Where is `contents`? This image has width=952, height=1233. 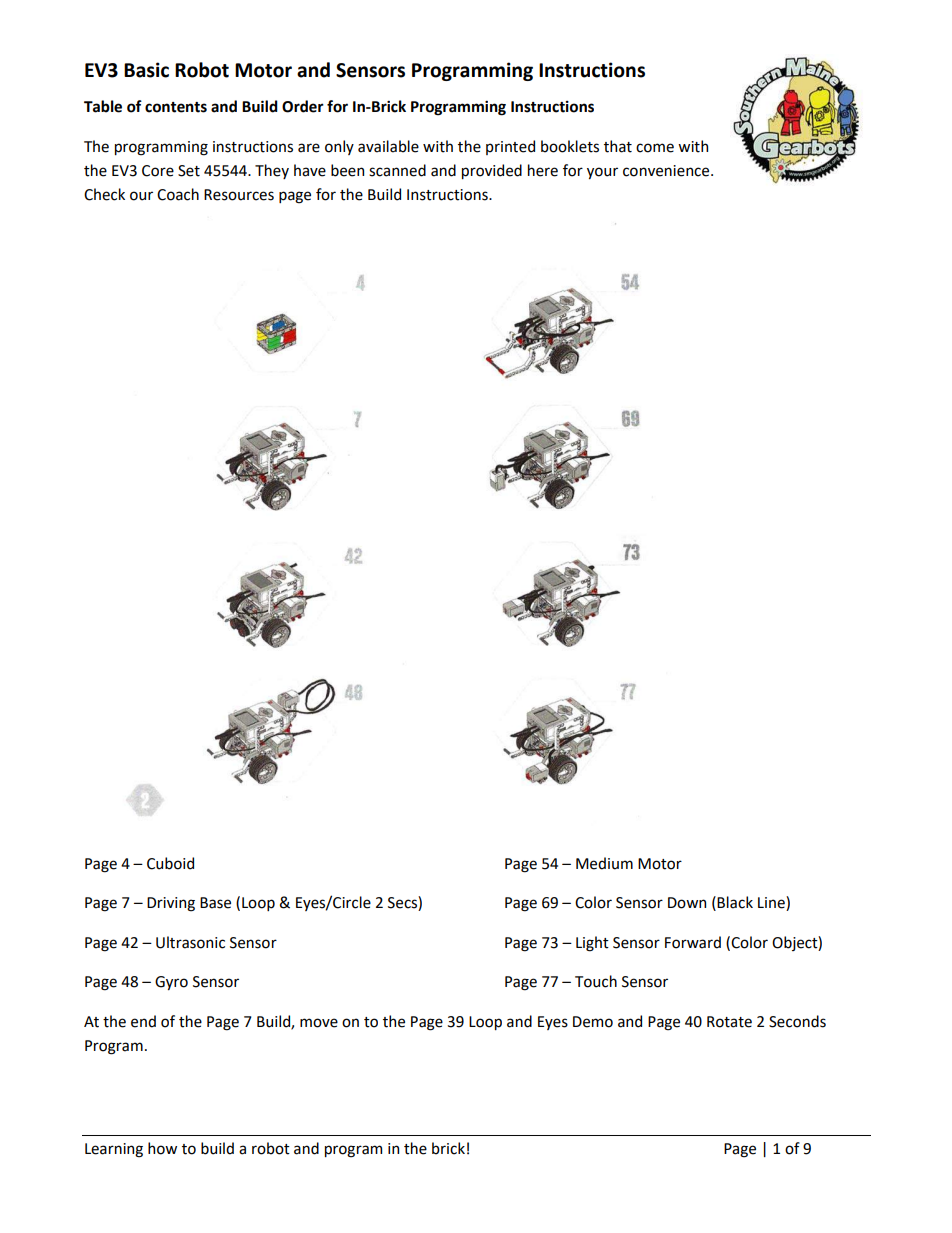
contents is located at coordinates (176, 107).
